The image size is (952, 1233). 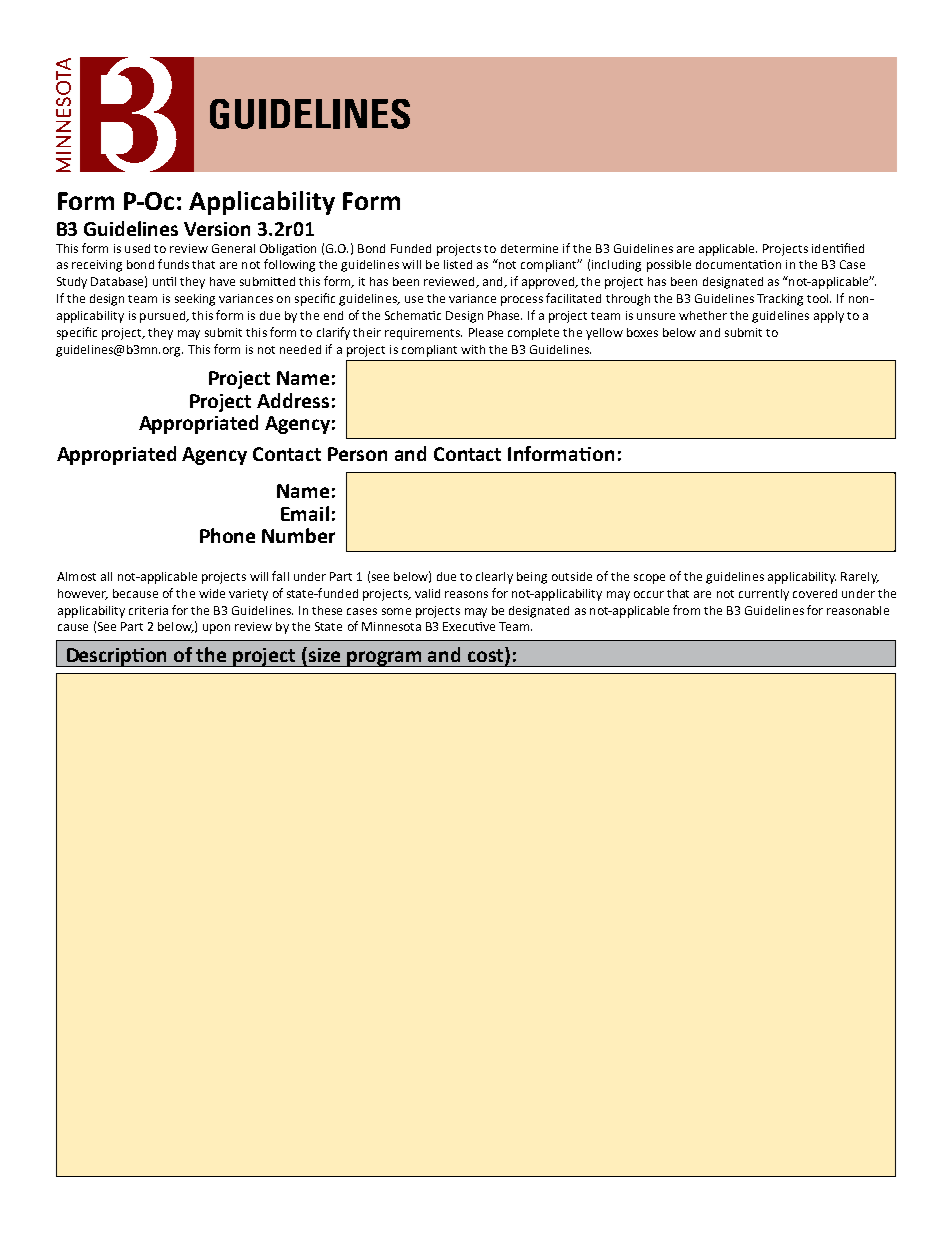 I want to click on used, so click(x=137, y=248).
